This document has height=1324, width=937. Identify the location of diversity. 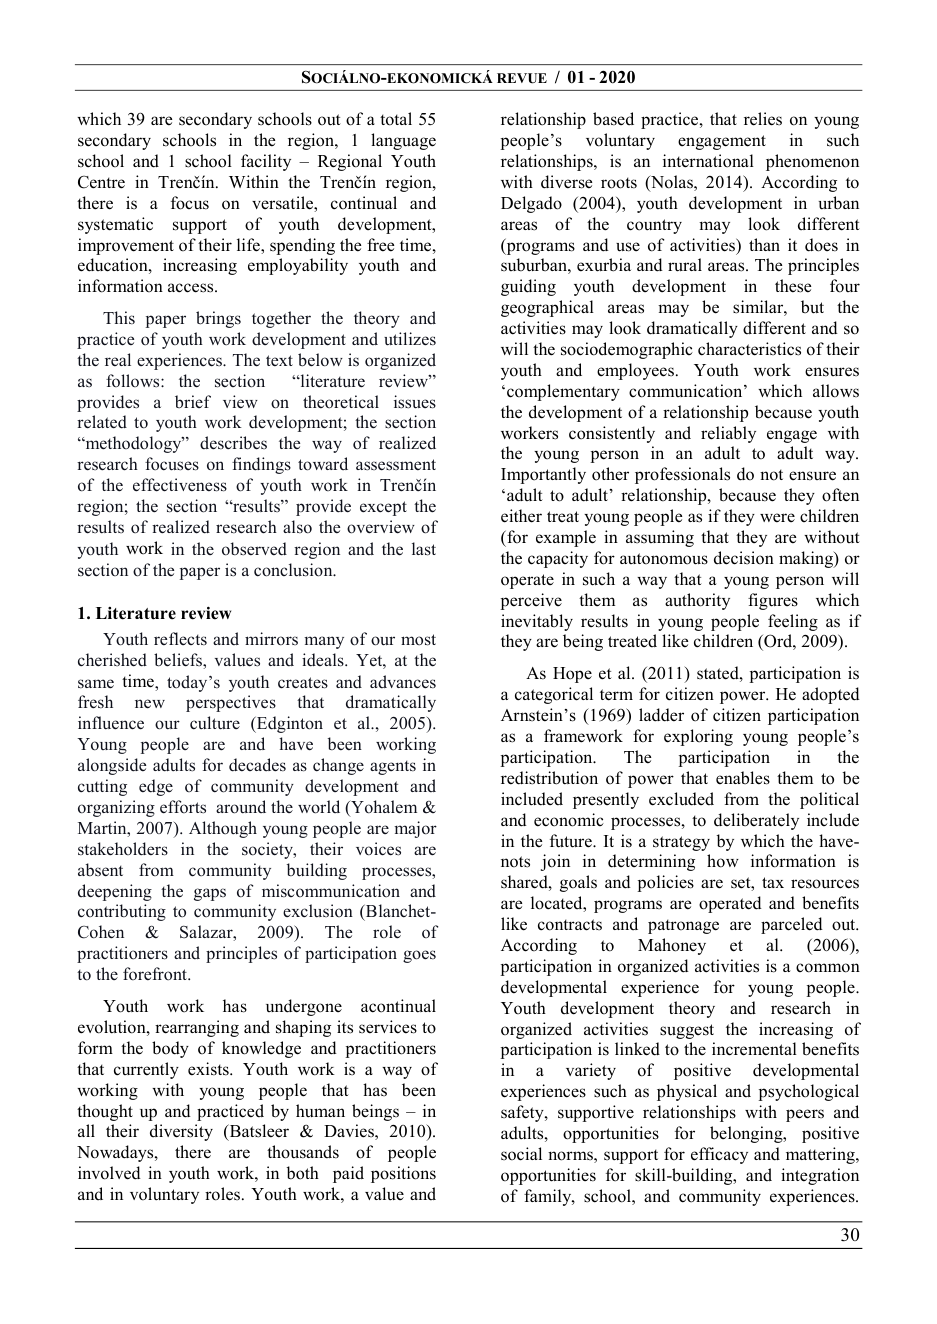
(181, 1132).
